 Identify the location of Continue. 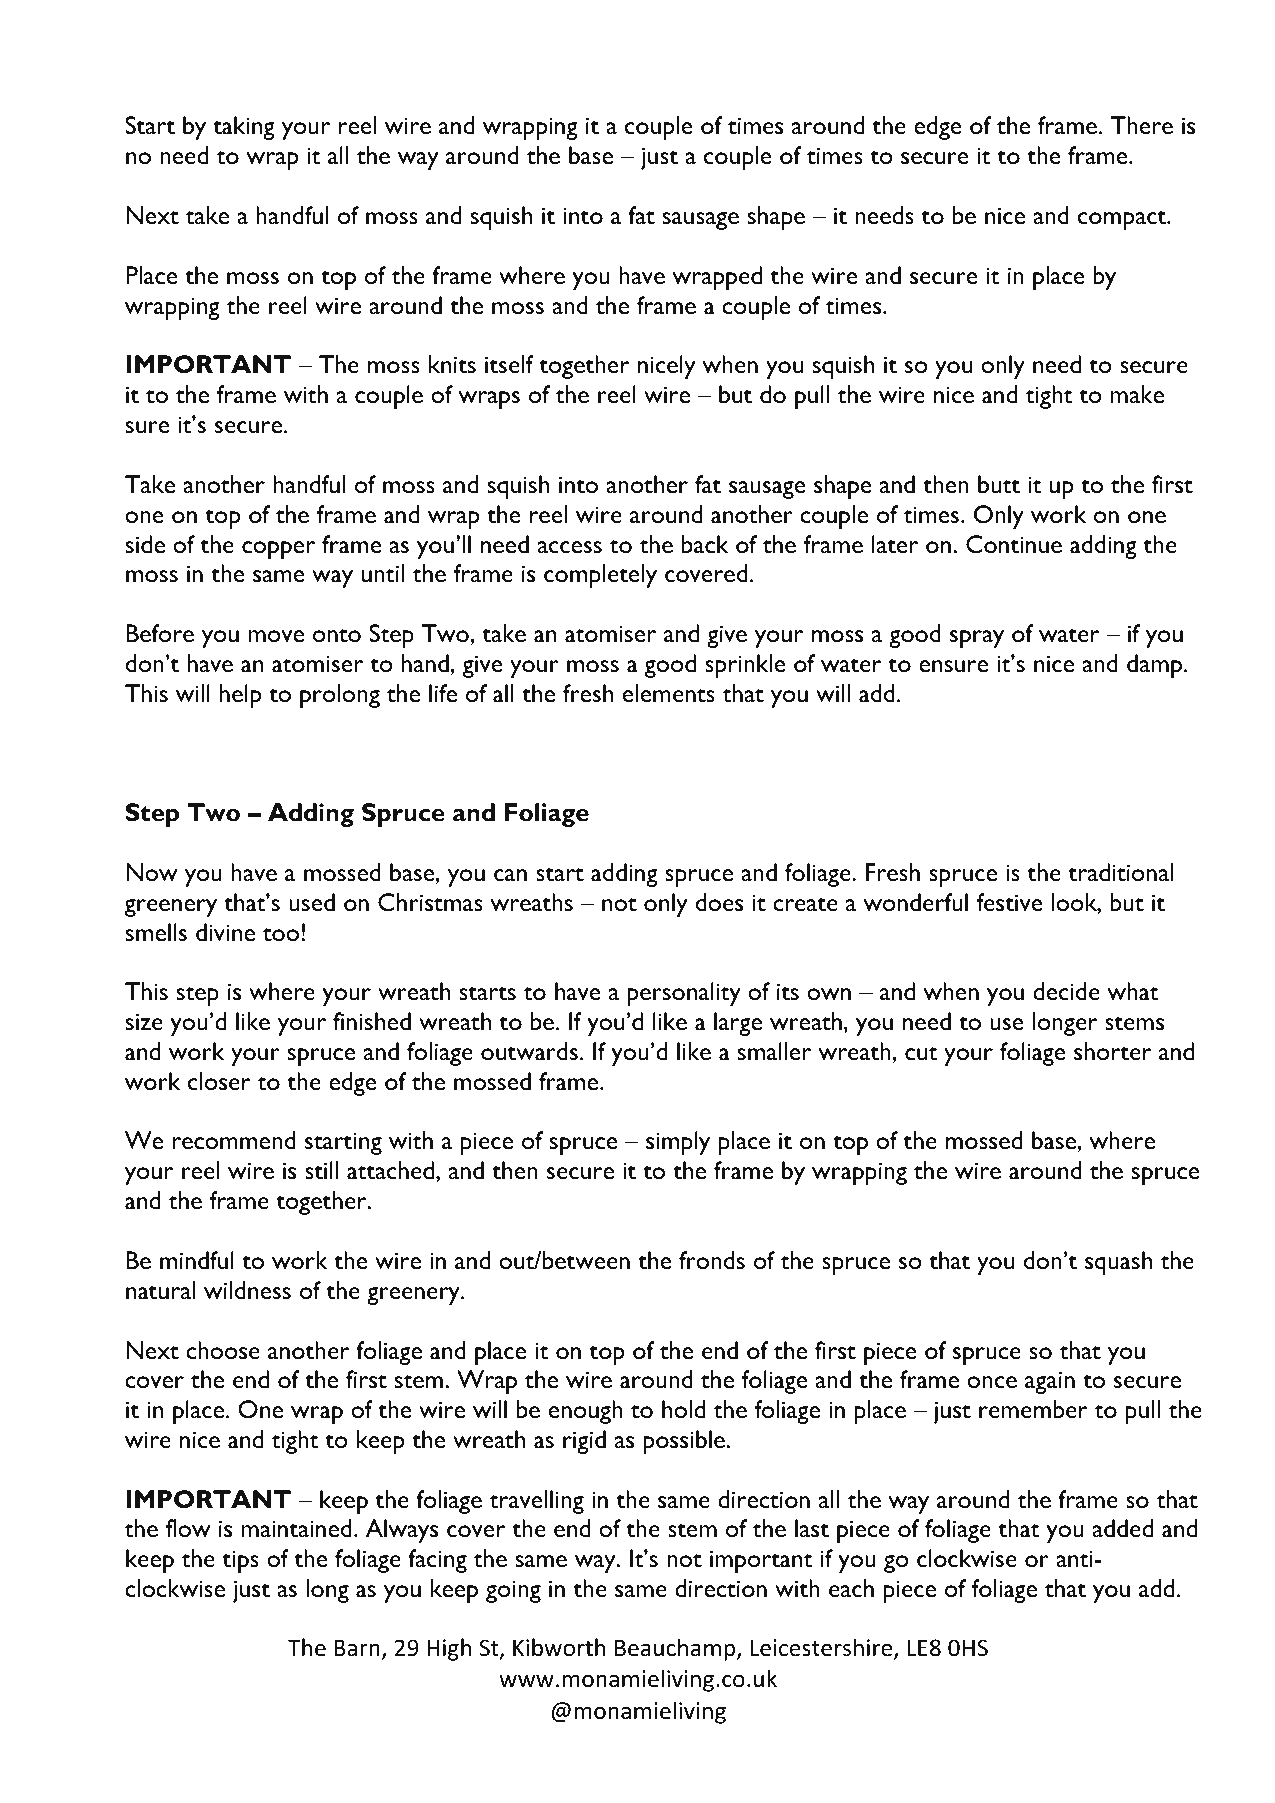
(1014, 544).
